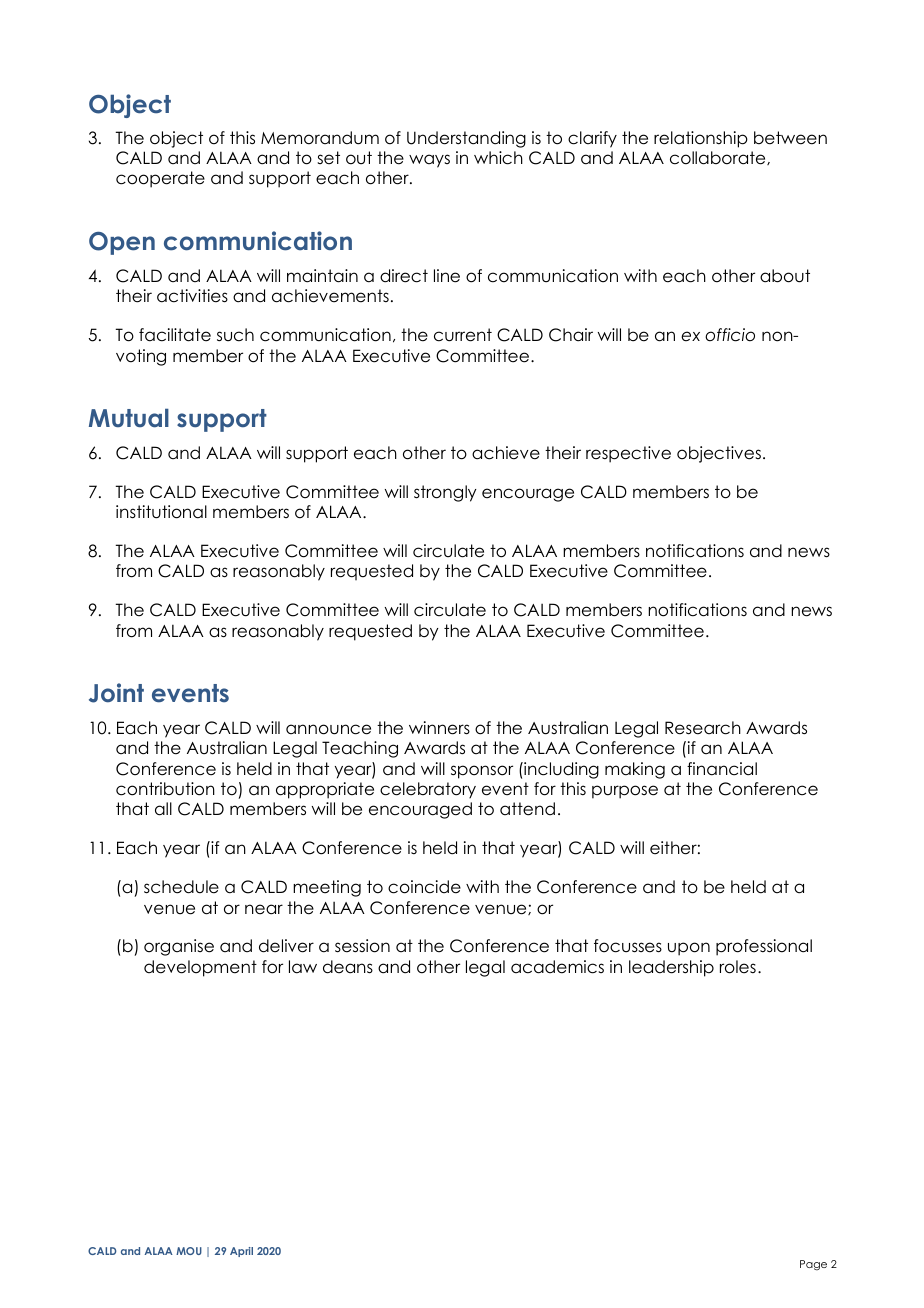 The image size is (924, 1308). Describe the element at coordinates (200, 968) in the screenshot. I see `development` at that location.
